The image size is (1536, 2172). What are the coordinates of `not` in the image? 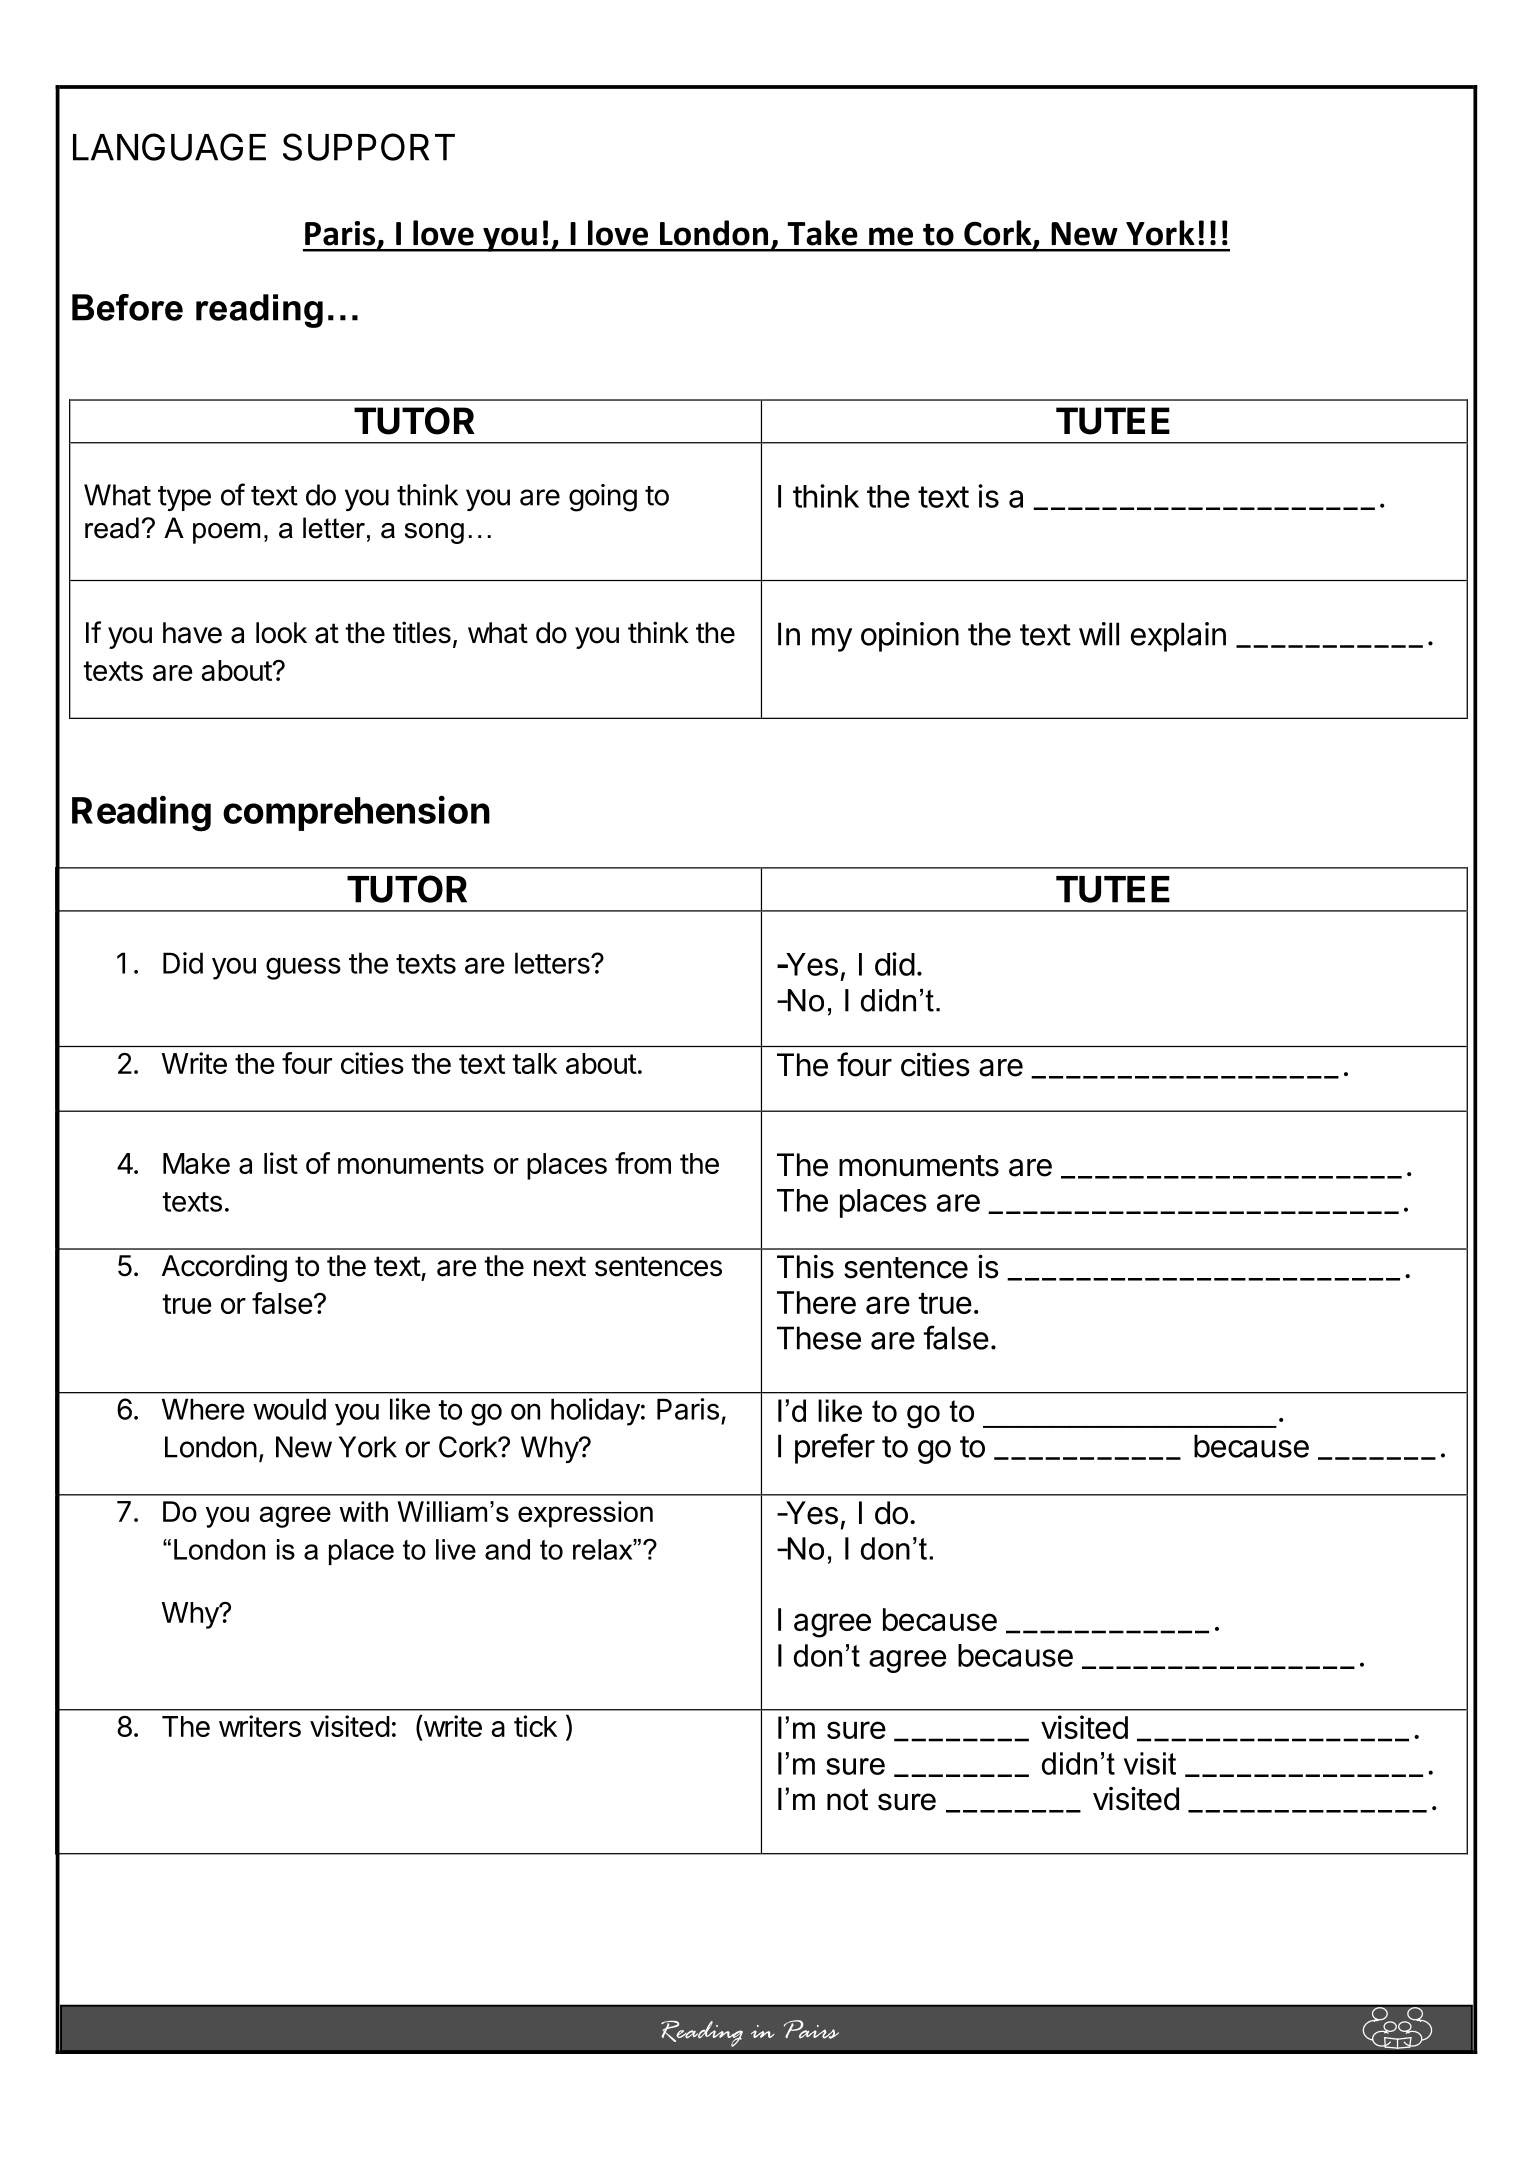 It's located at (847, 1799).
